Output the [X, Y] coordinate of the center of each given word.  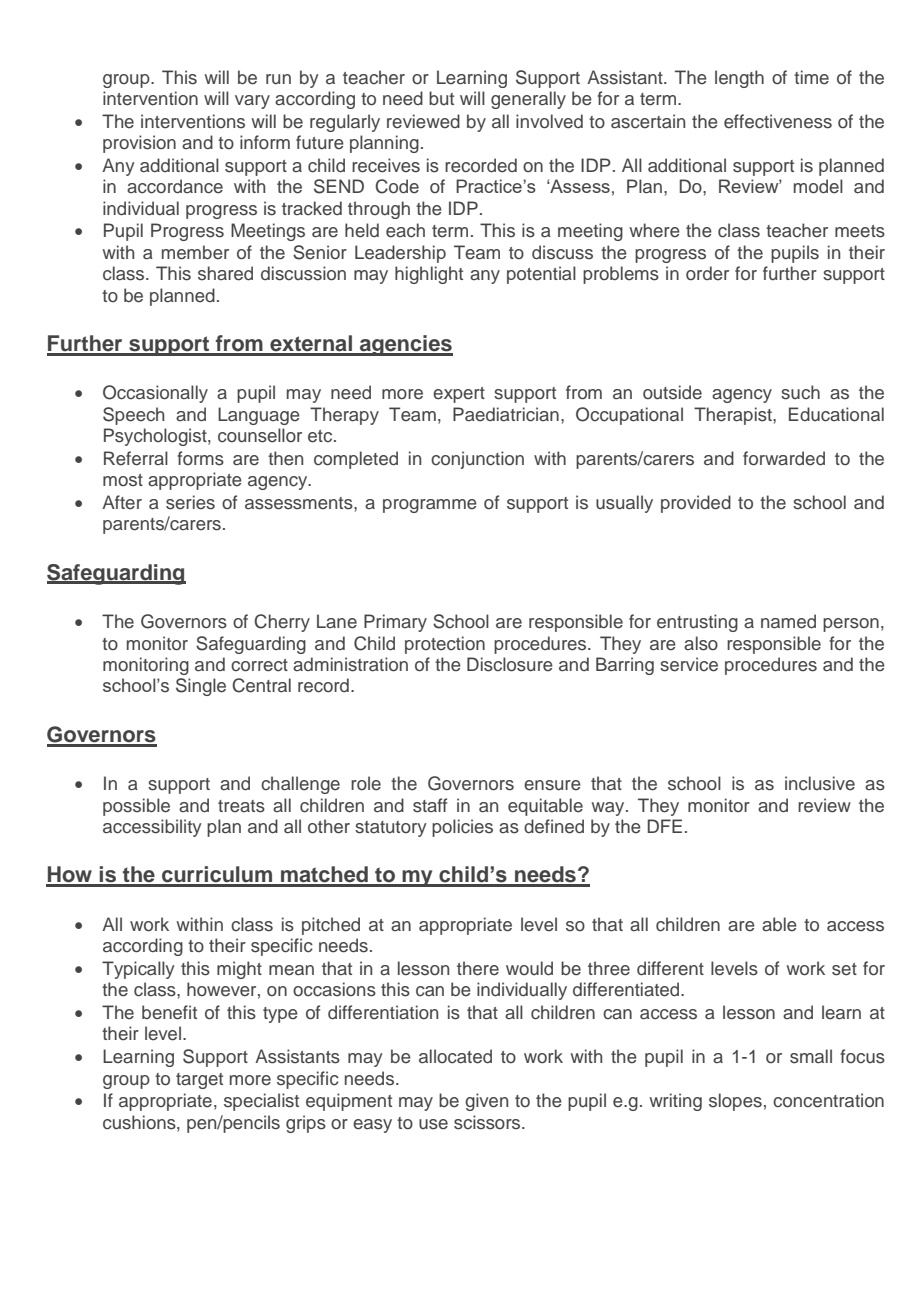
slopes [735, 1102]
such [800, 392]
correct [259, 665]
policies [462, 828]
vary [252, 102]
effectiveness [778, 121]
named [788, 621]
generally [528, 100]
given [486, 1102]
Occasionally [155, 394]
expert [459, 395]
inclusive [820, 783]
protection [445, 645]
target [199, 1081]
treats [241, 806]
